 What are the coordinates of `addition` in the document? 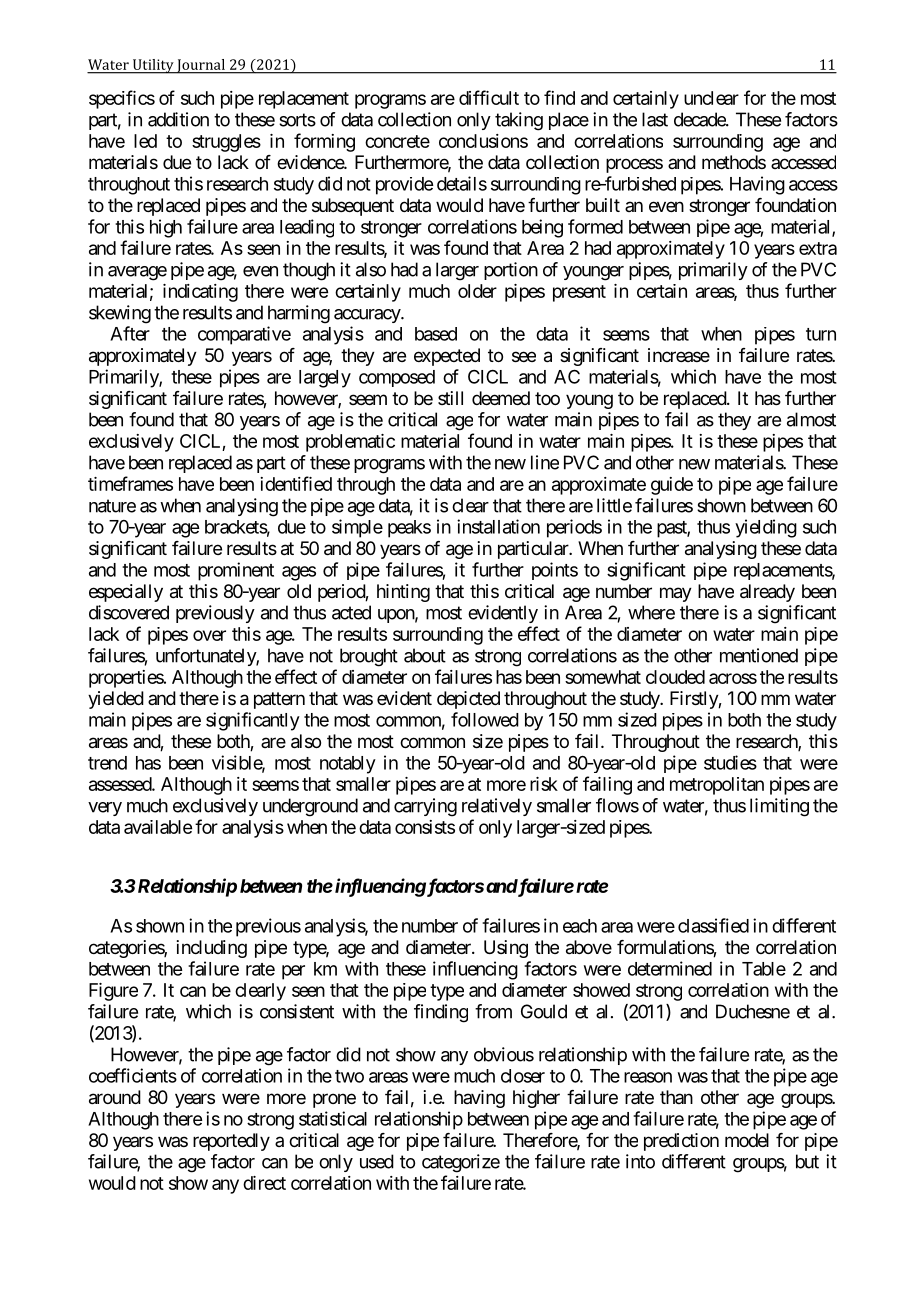 It's located at (178, 119).
